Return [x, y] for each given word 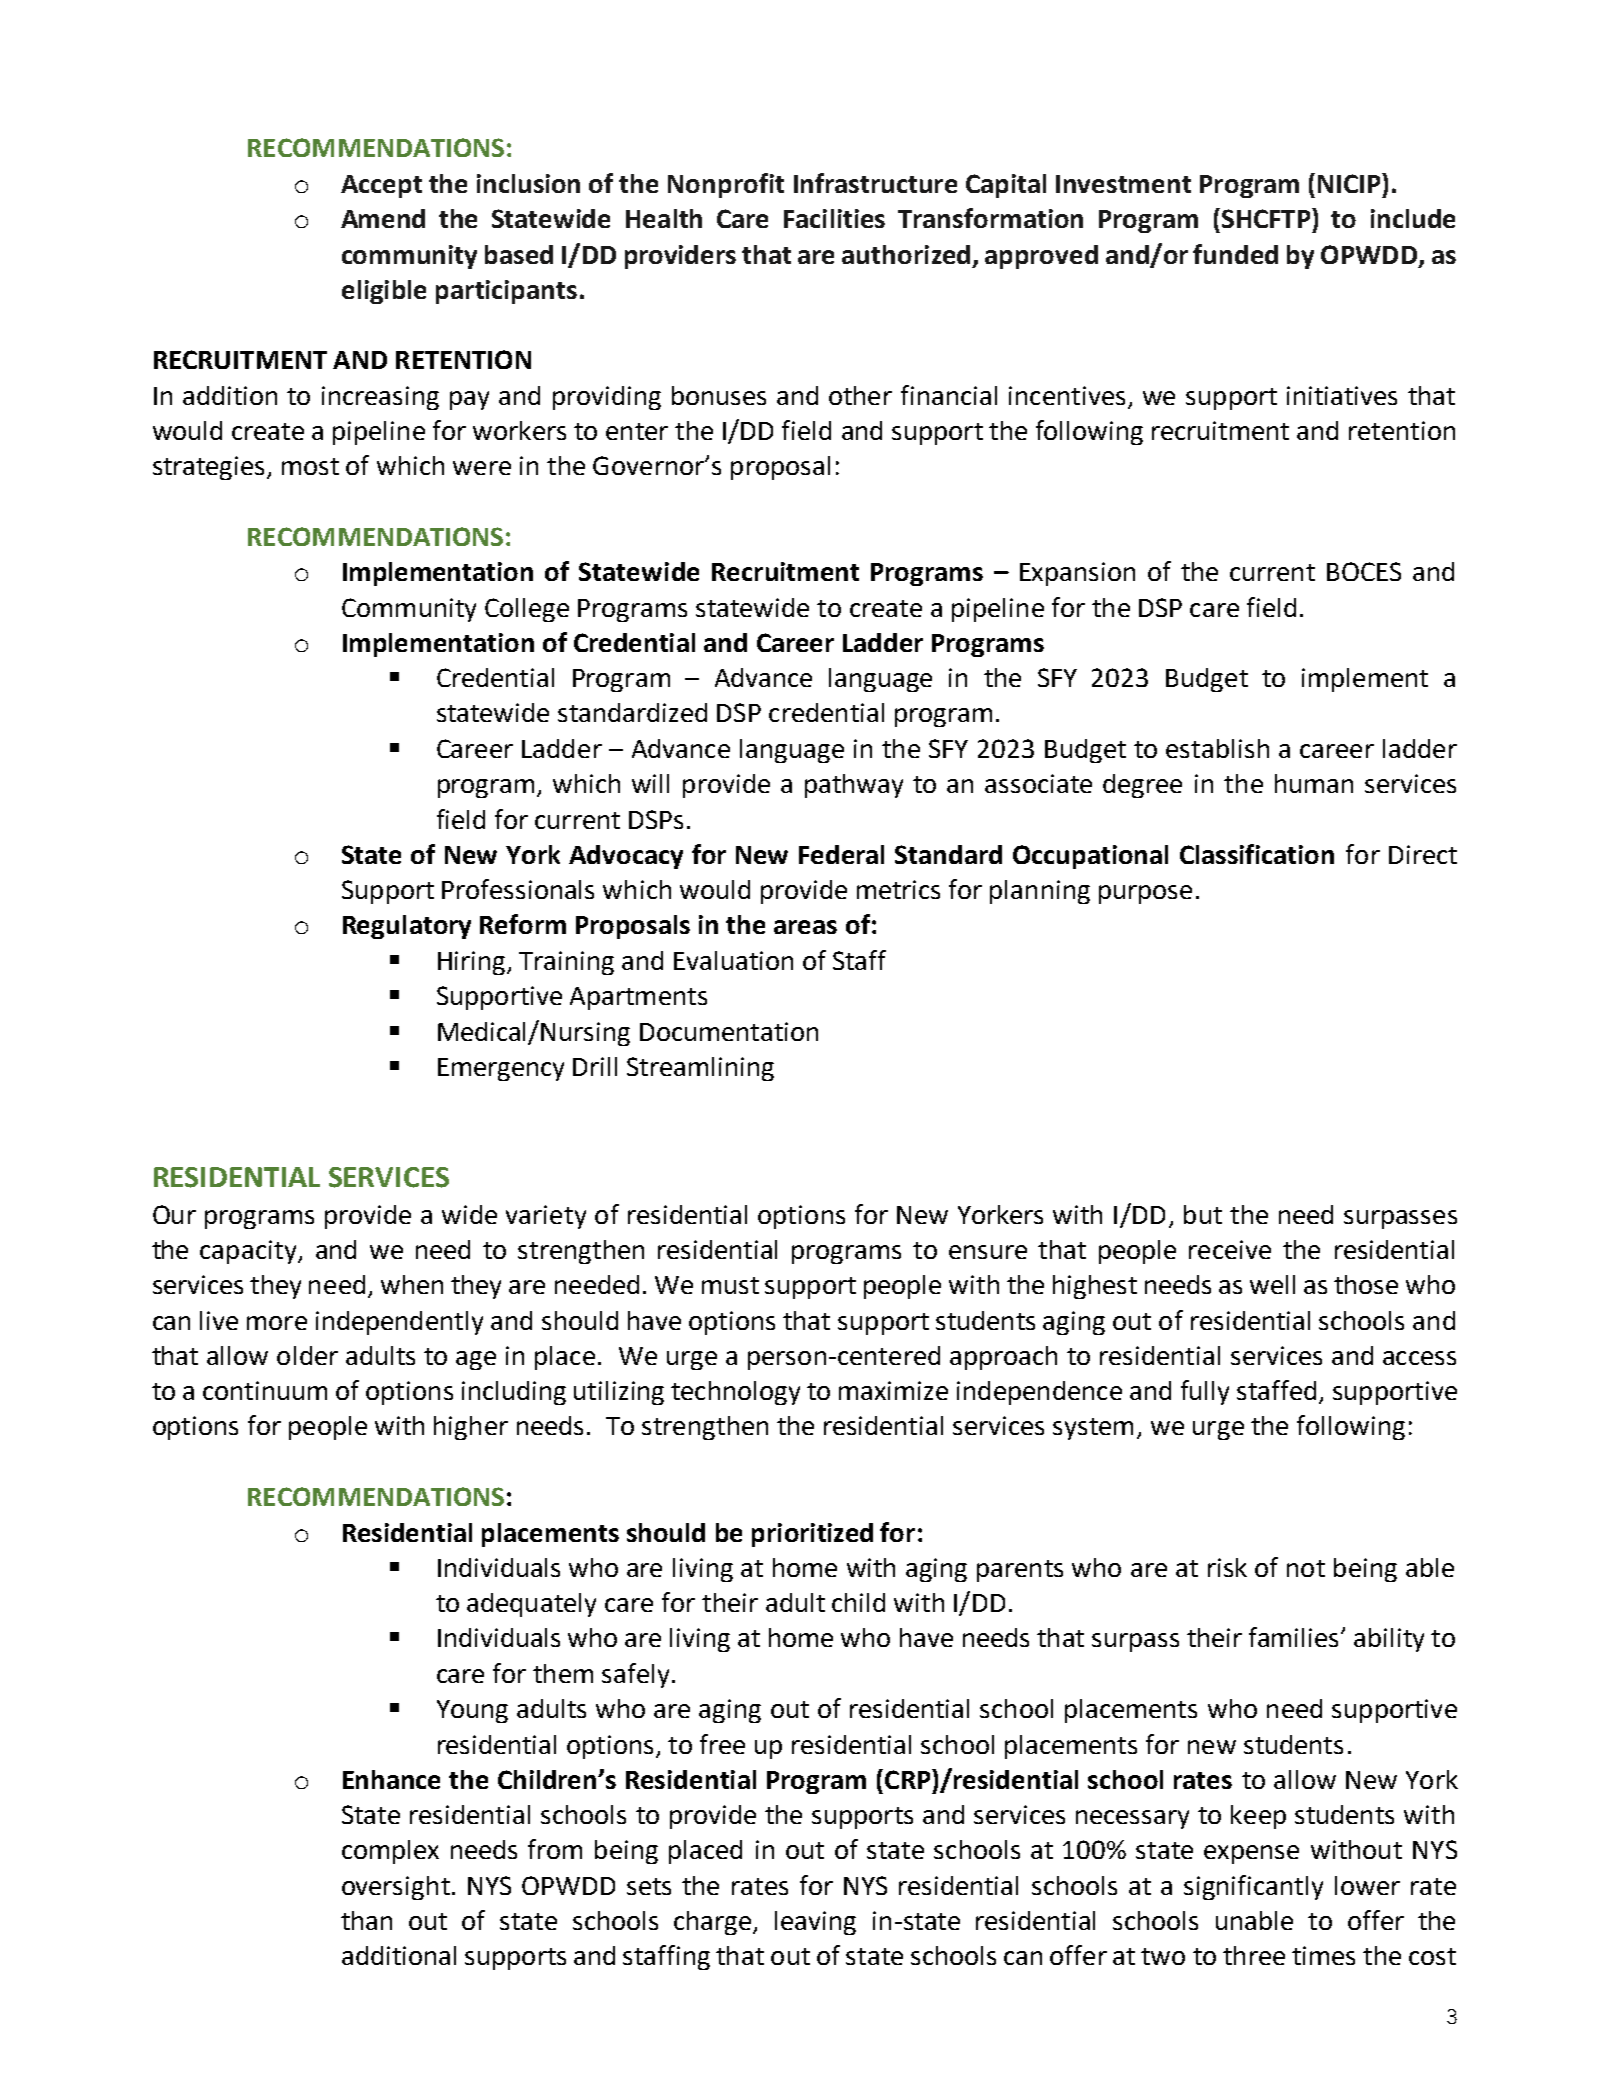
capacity [249, 1252]
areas [805, 927]
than [366, 1920]
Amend [383, 218]
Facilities [834, 218]
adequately [531, 1605]
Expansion [1077, 574]
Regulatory [407, 927]
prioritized [812, 1535]
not [1306, 1568]
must [730, 1285]
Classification [1257, 854]
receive [1230, 1249]
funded [1235, 254]
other [860, 395]
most [310, 466]
